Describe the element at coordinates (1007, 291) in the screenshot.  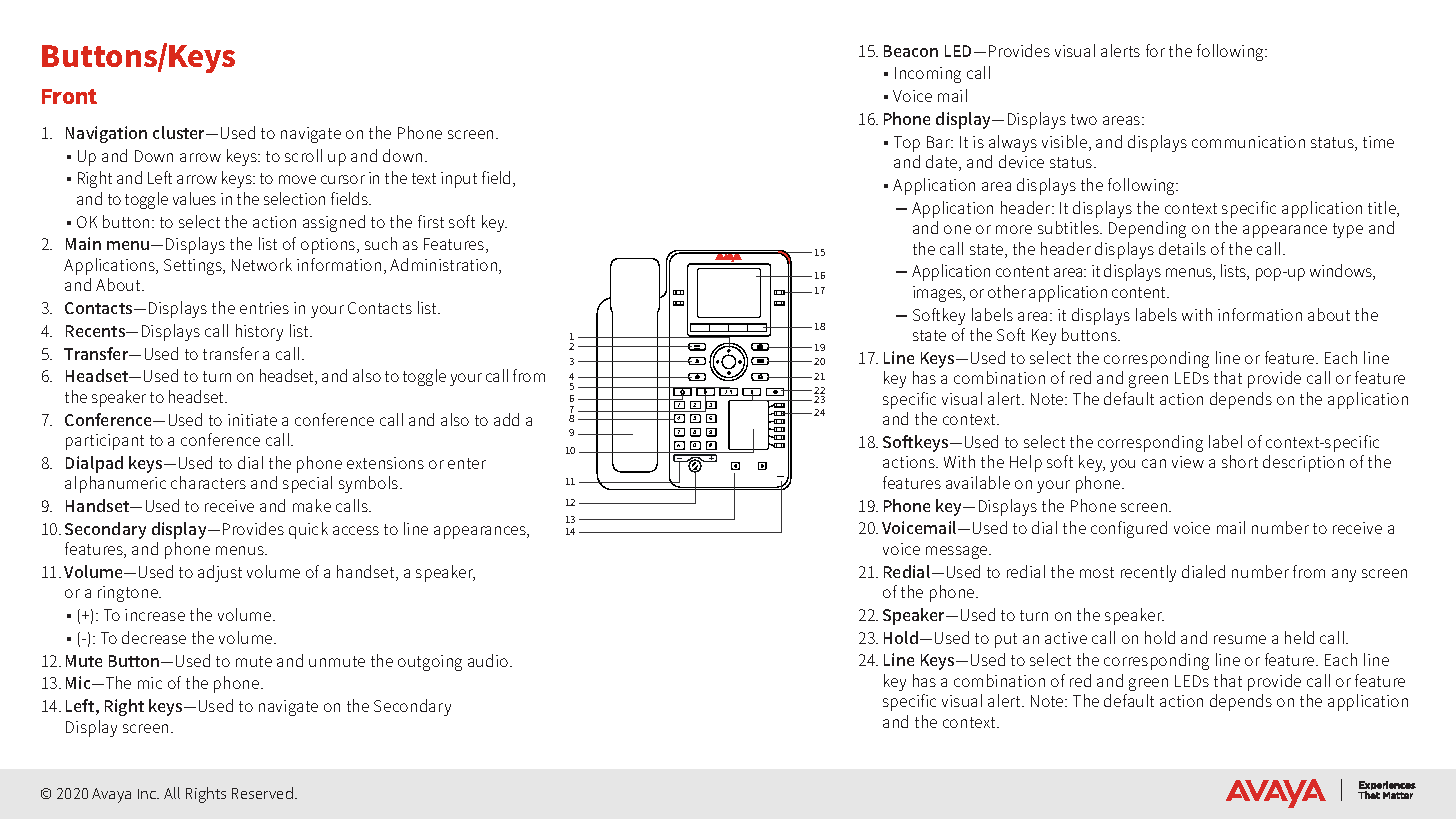
I see `other` at that location.
